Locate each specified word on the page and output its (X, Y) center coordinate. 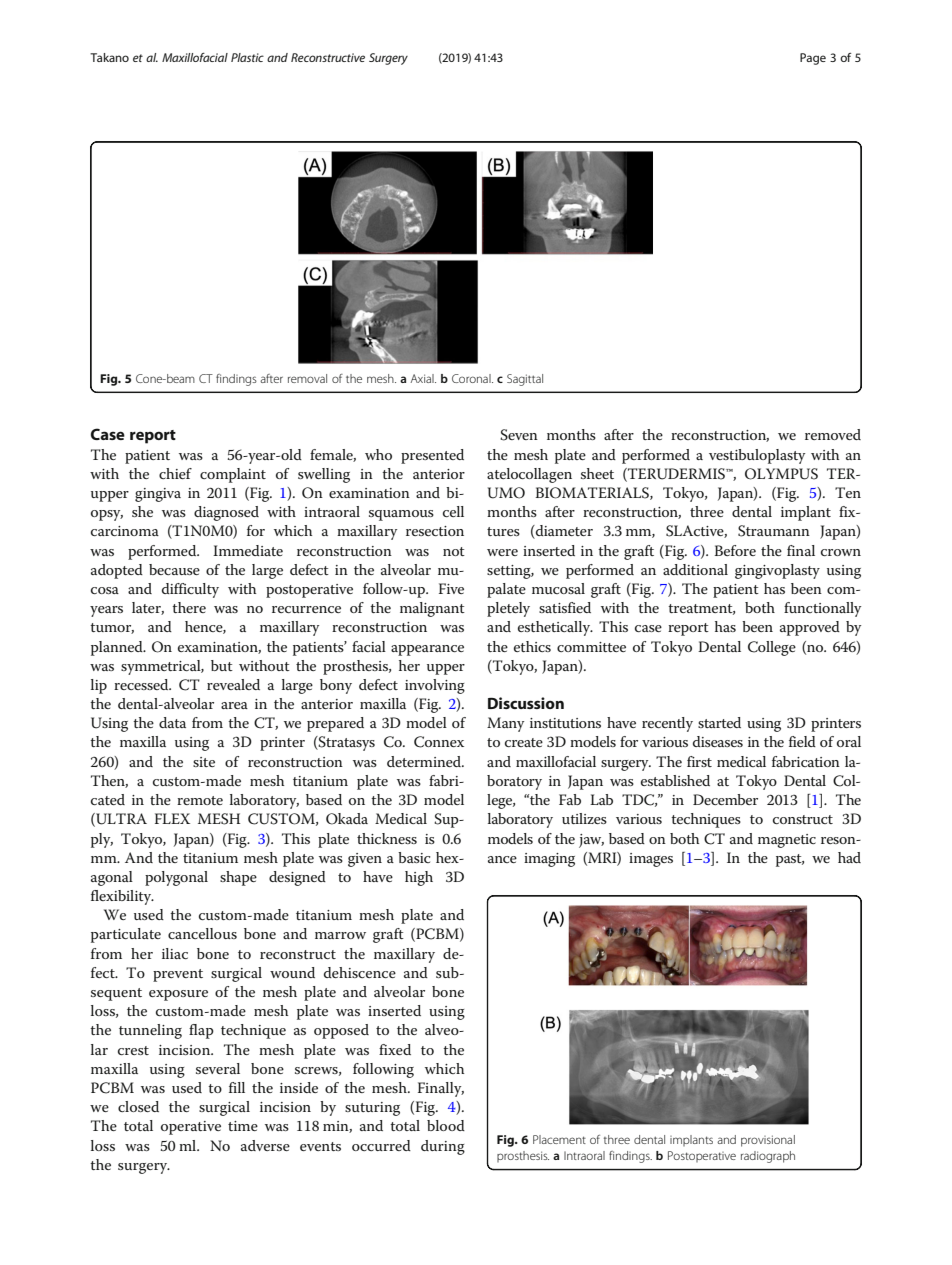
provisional (768, 1141)
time (243, 1126)
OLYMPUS (781, 474)
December (725, 799)
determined (425, 761)
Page (813, 59)
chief (175, 473)
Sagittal (525, 380)
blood (446, 1125)
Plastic (247, 57)
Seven (519, 435)
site (204, 762)
